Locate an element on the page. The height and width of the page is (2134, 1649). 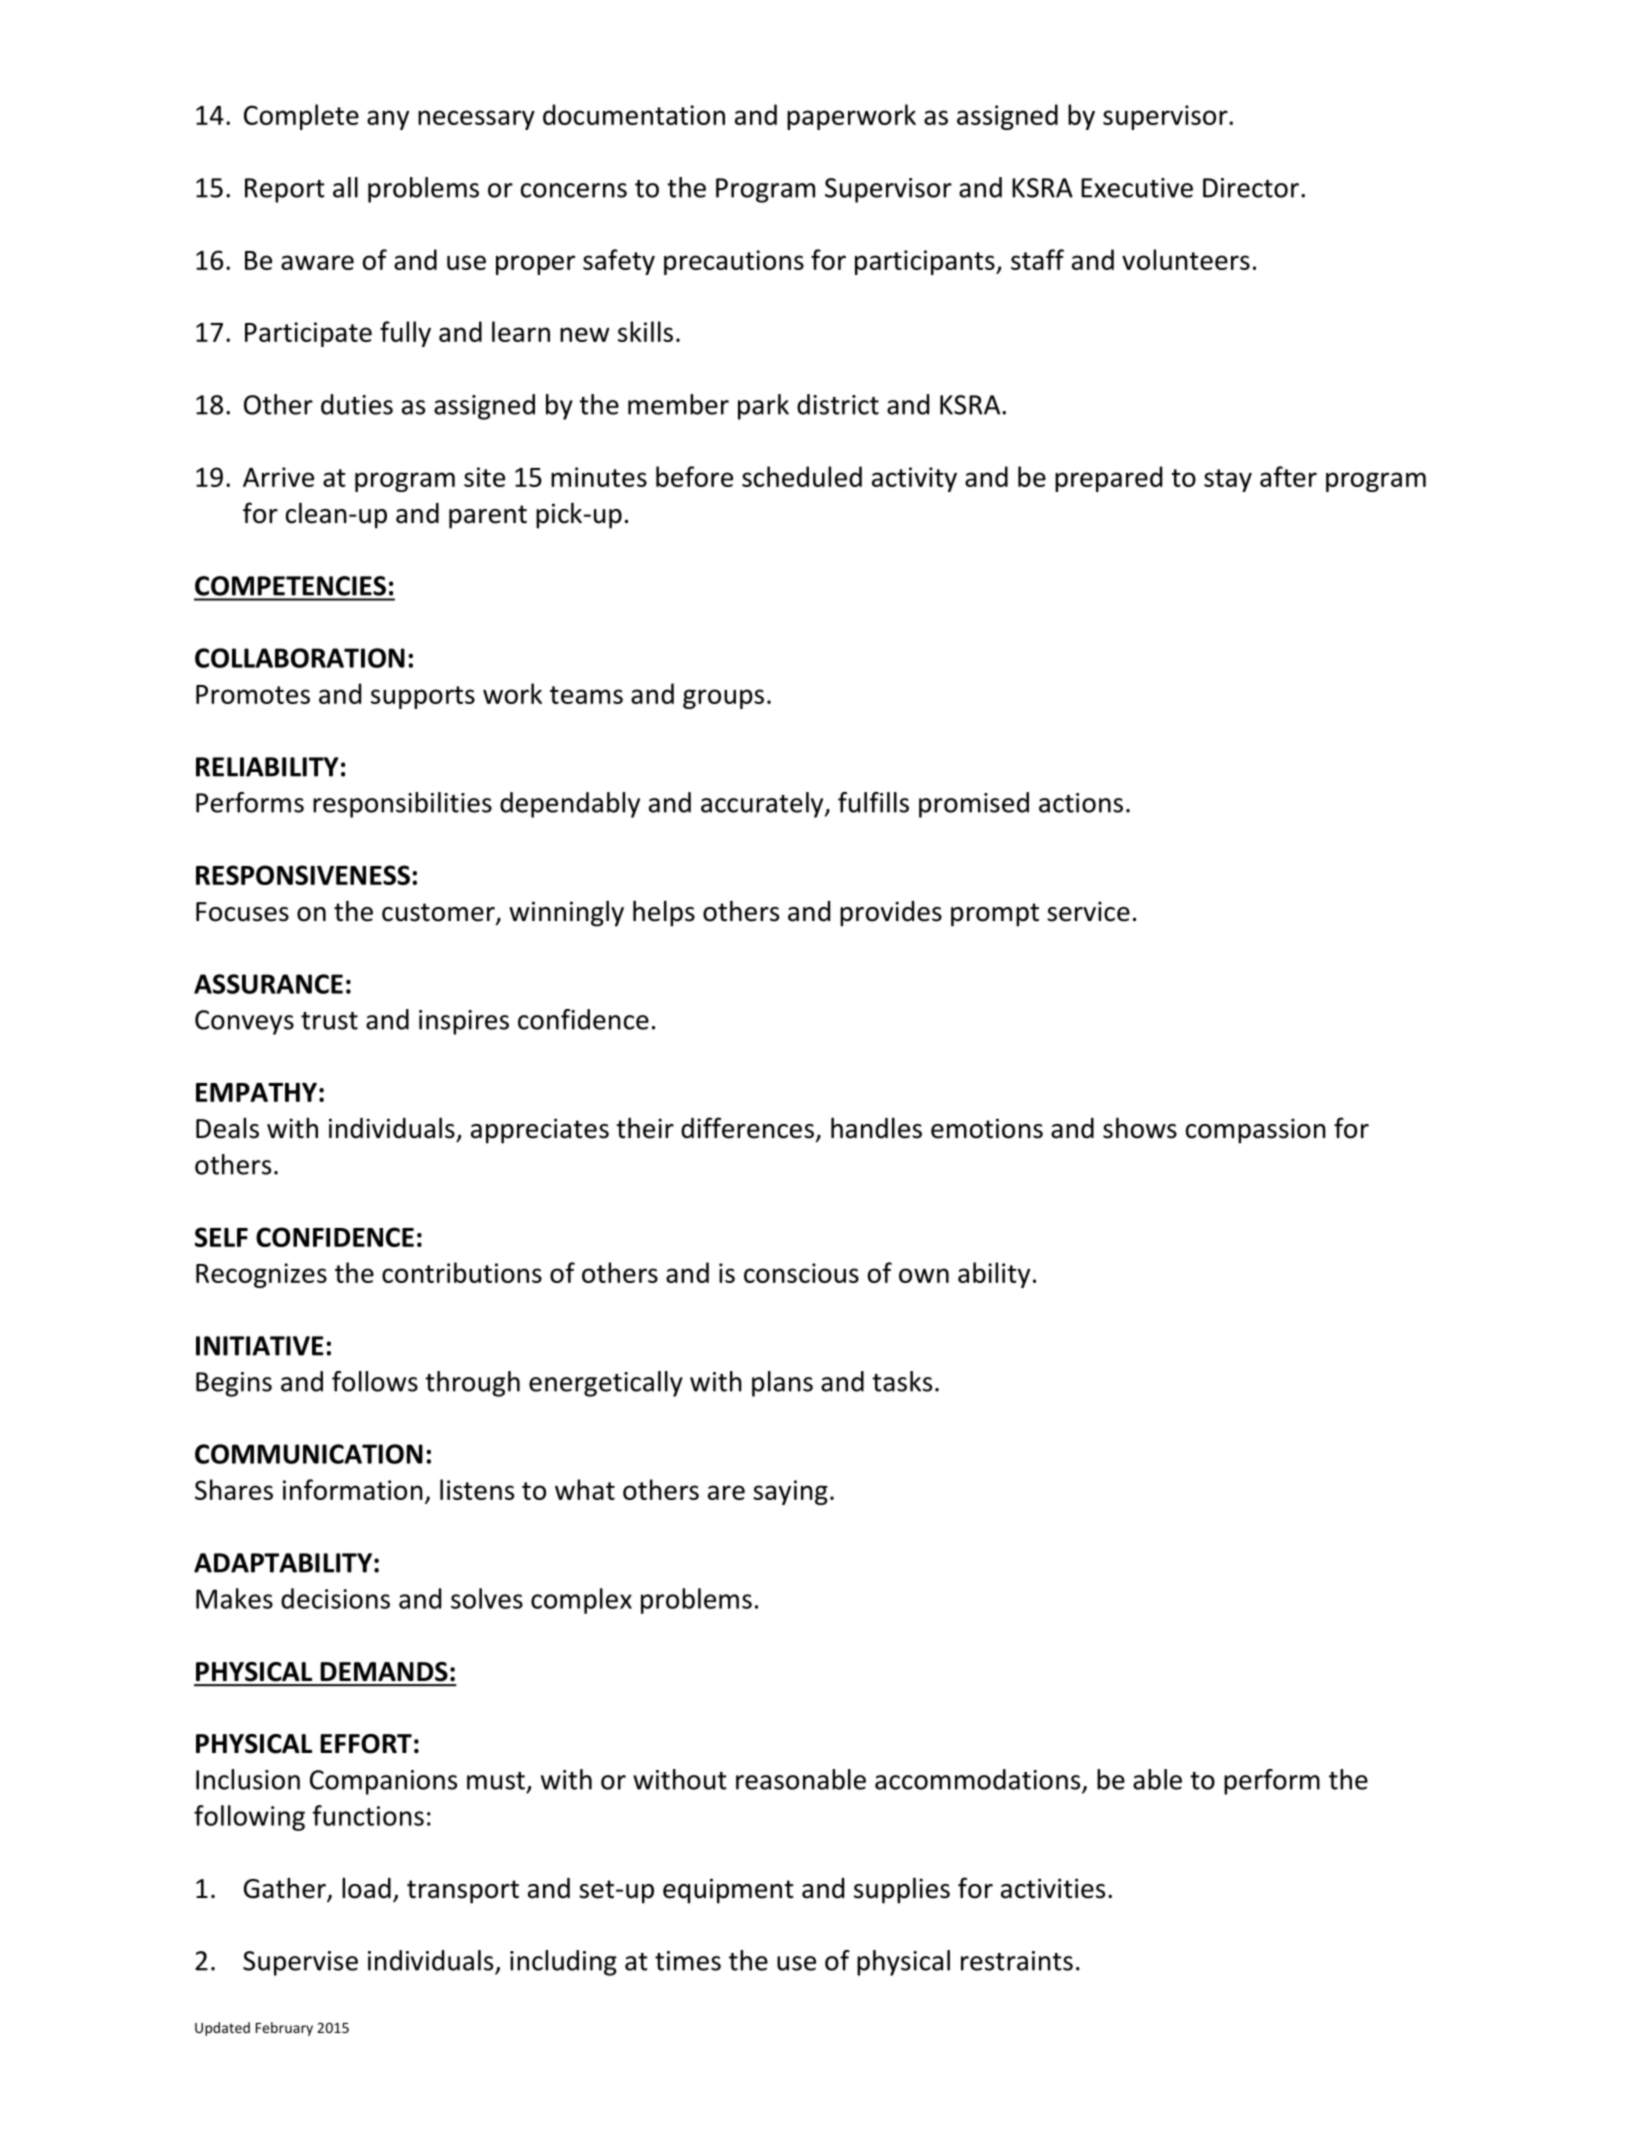
differences is located at coordinates (747, 1128).
